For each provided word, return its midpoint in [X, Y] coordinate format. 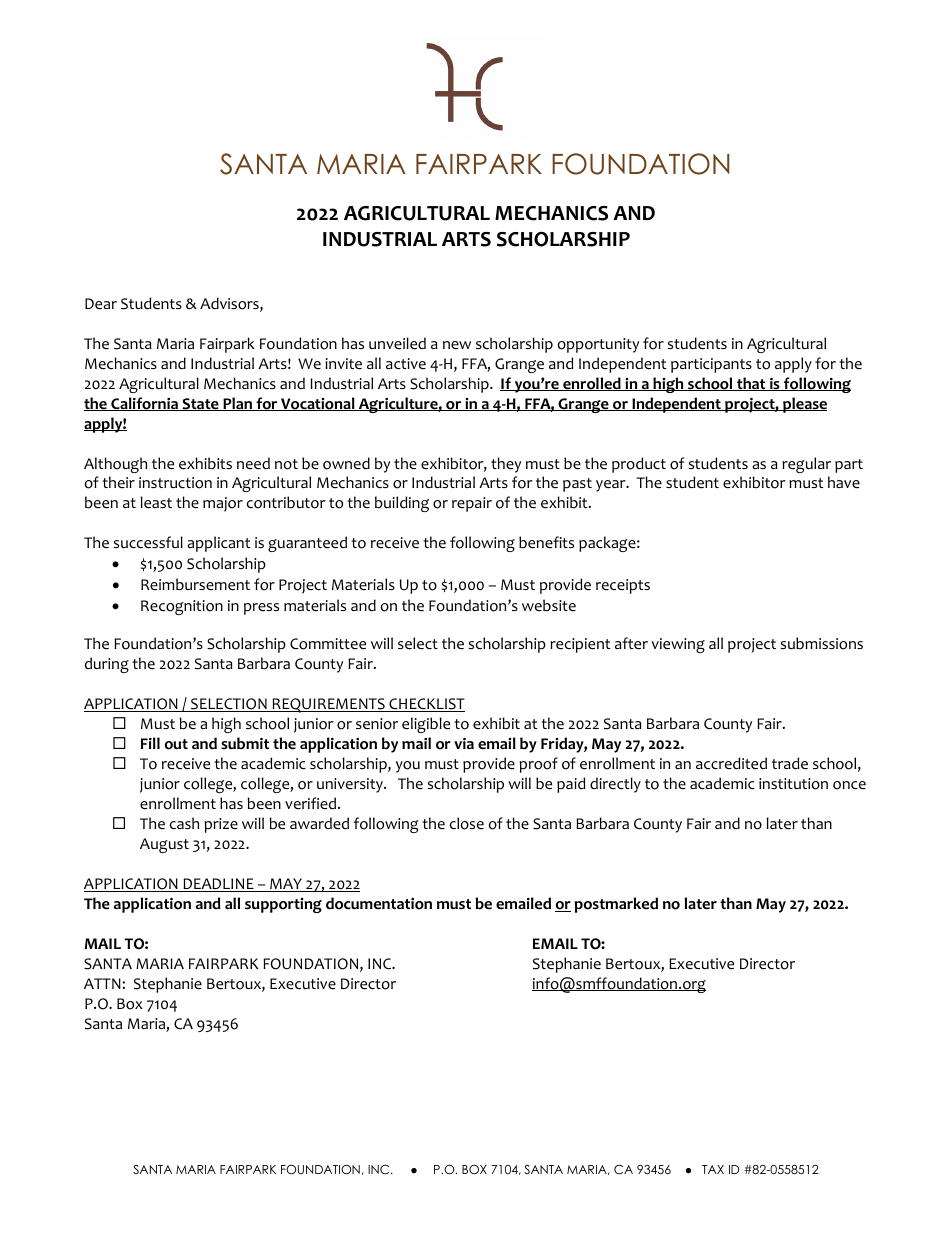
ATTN [103, 983]
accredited [731, 763]
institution [793, 784]
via [464, 743]
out [176, 744]
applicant [218, 544]
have [844, 482]
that [751, 384]
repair [472, 504]
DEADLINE [218, 885]
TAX [713, 1169]
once [849, 785]
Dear [101, 304]
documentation [379, 903]
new [457, 345]
